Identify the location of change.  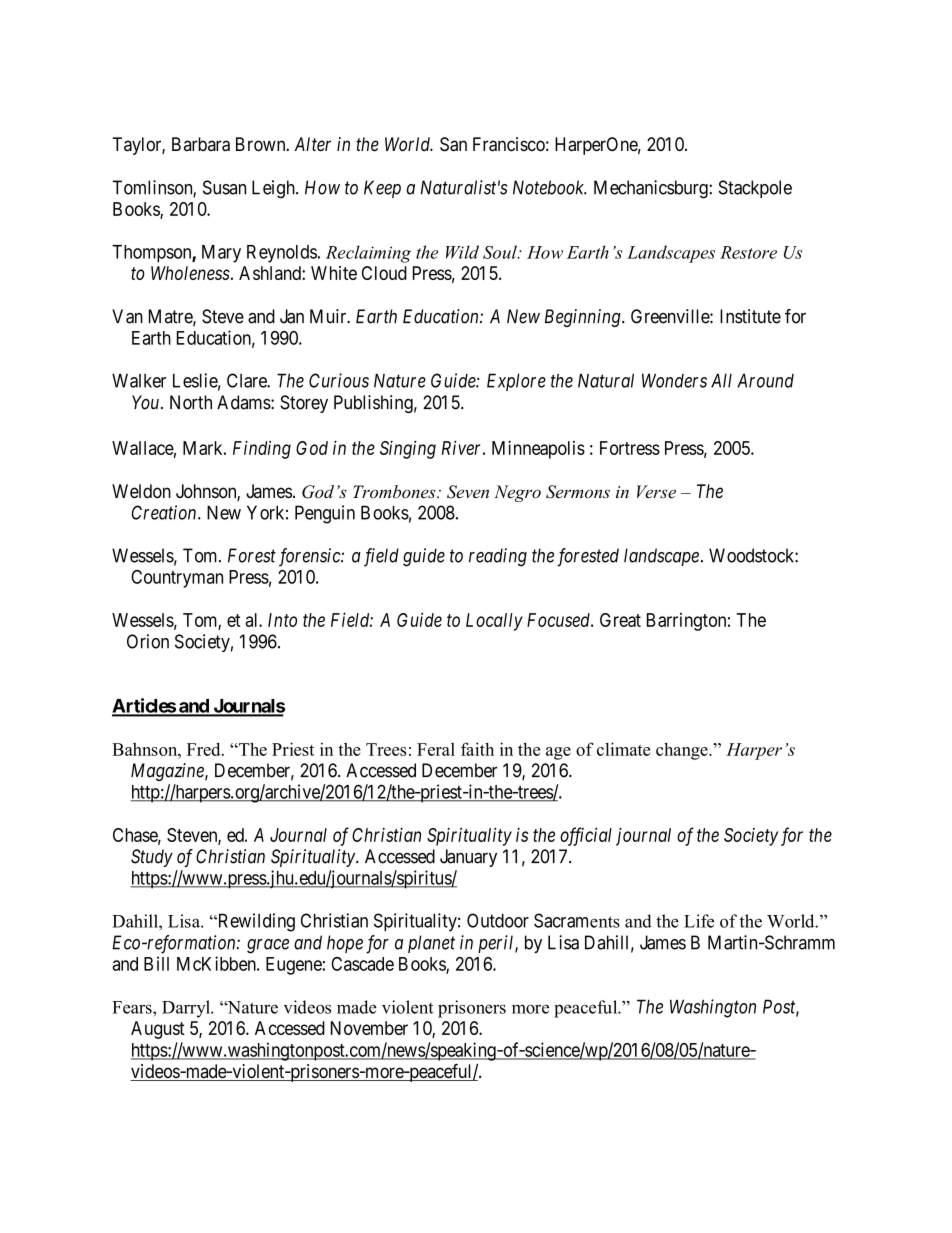
(683, 751).
